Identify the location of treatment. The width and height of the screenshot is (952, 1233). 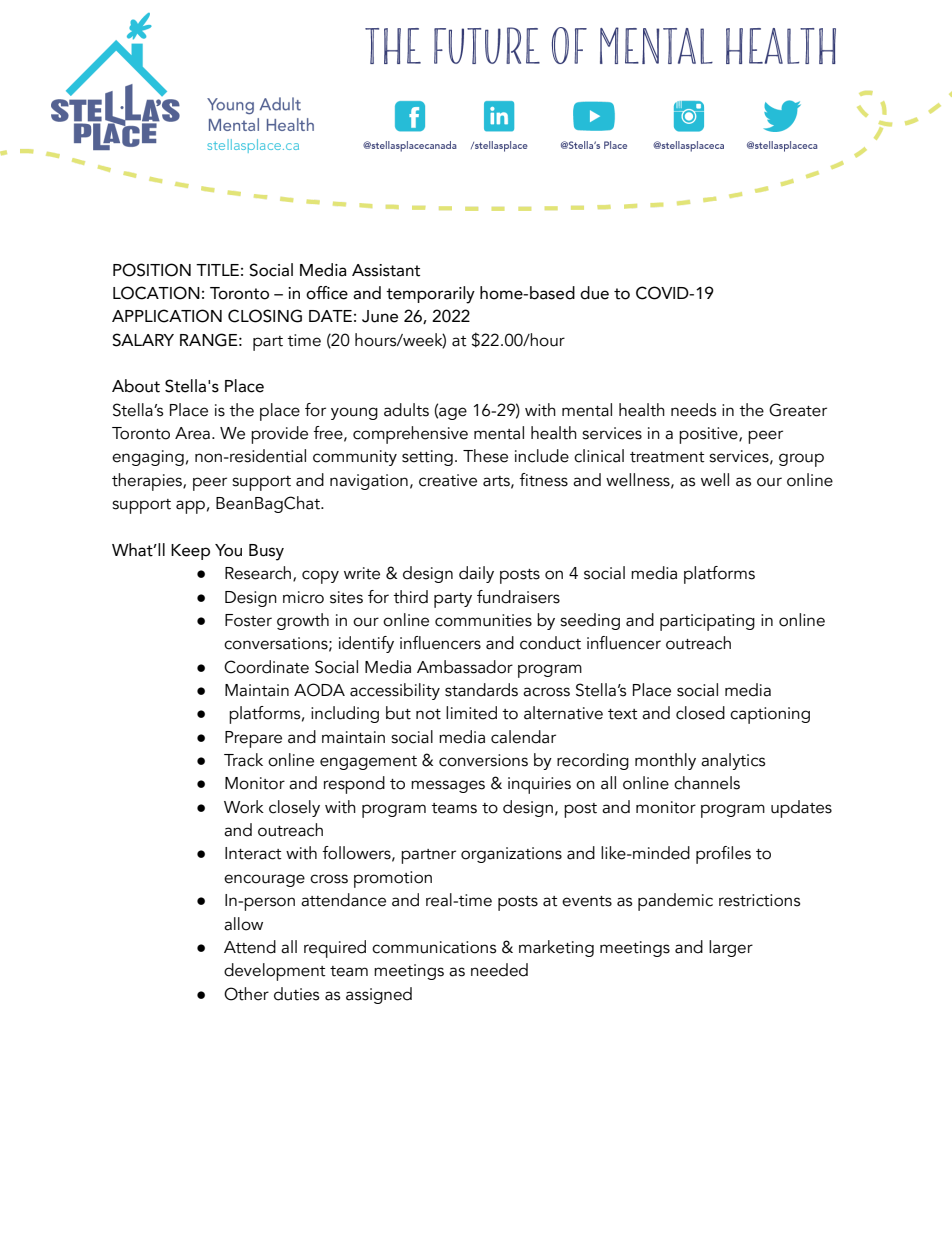
(667, 457).
